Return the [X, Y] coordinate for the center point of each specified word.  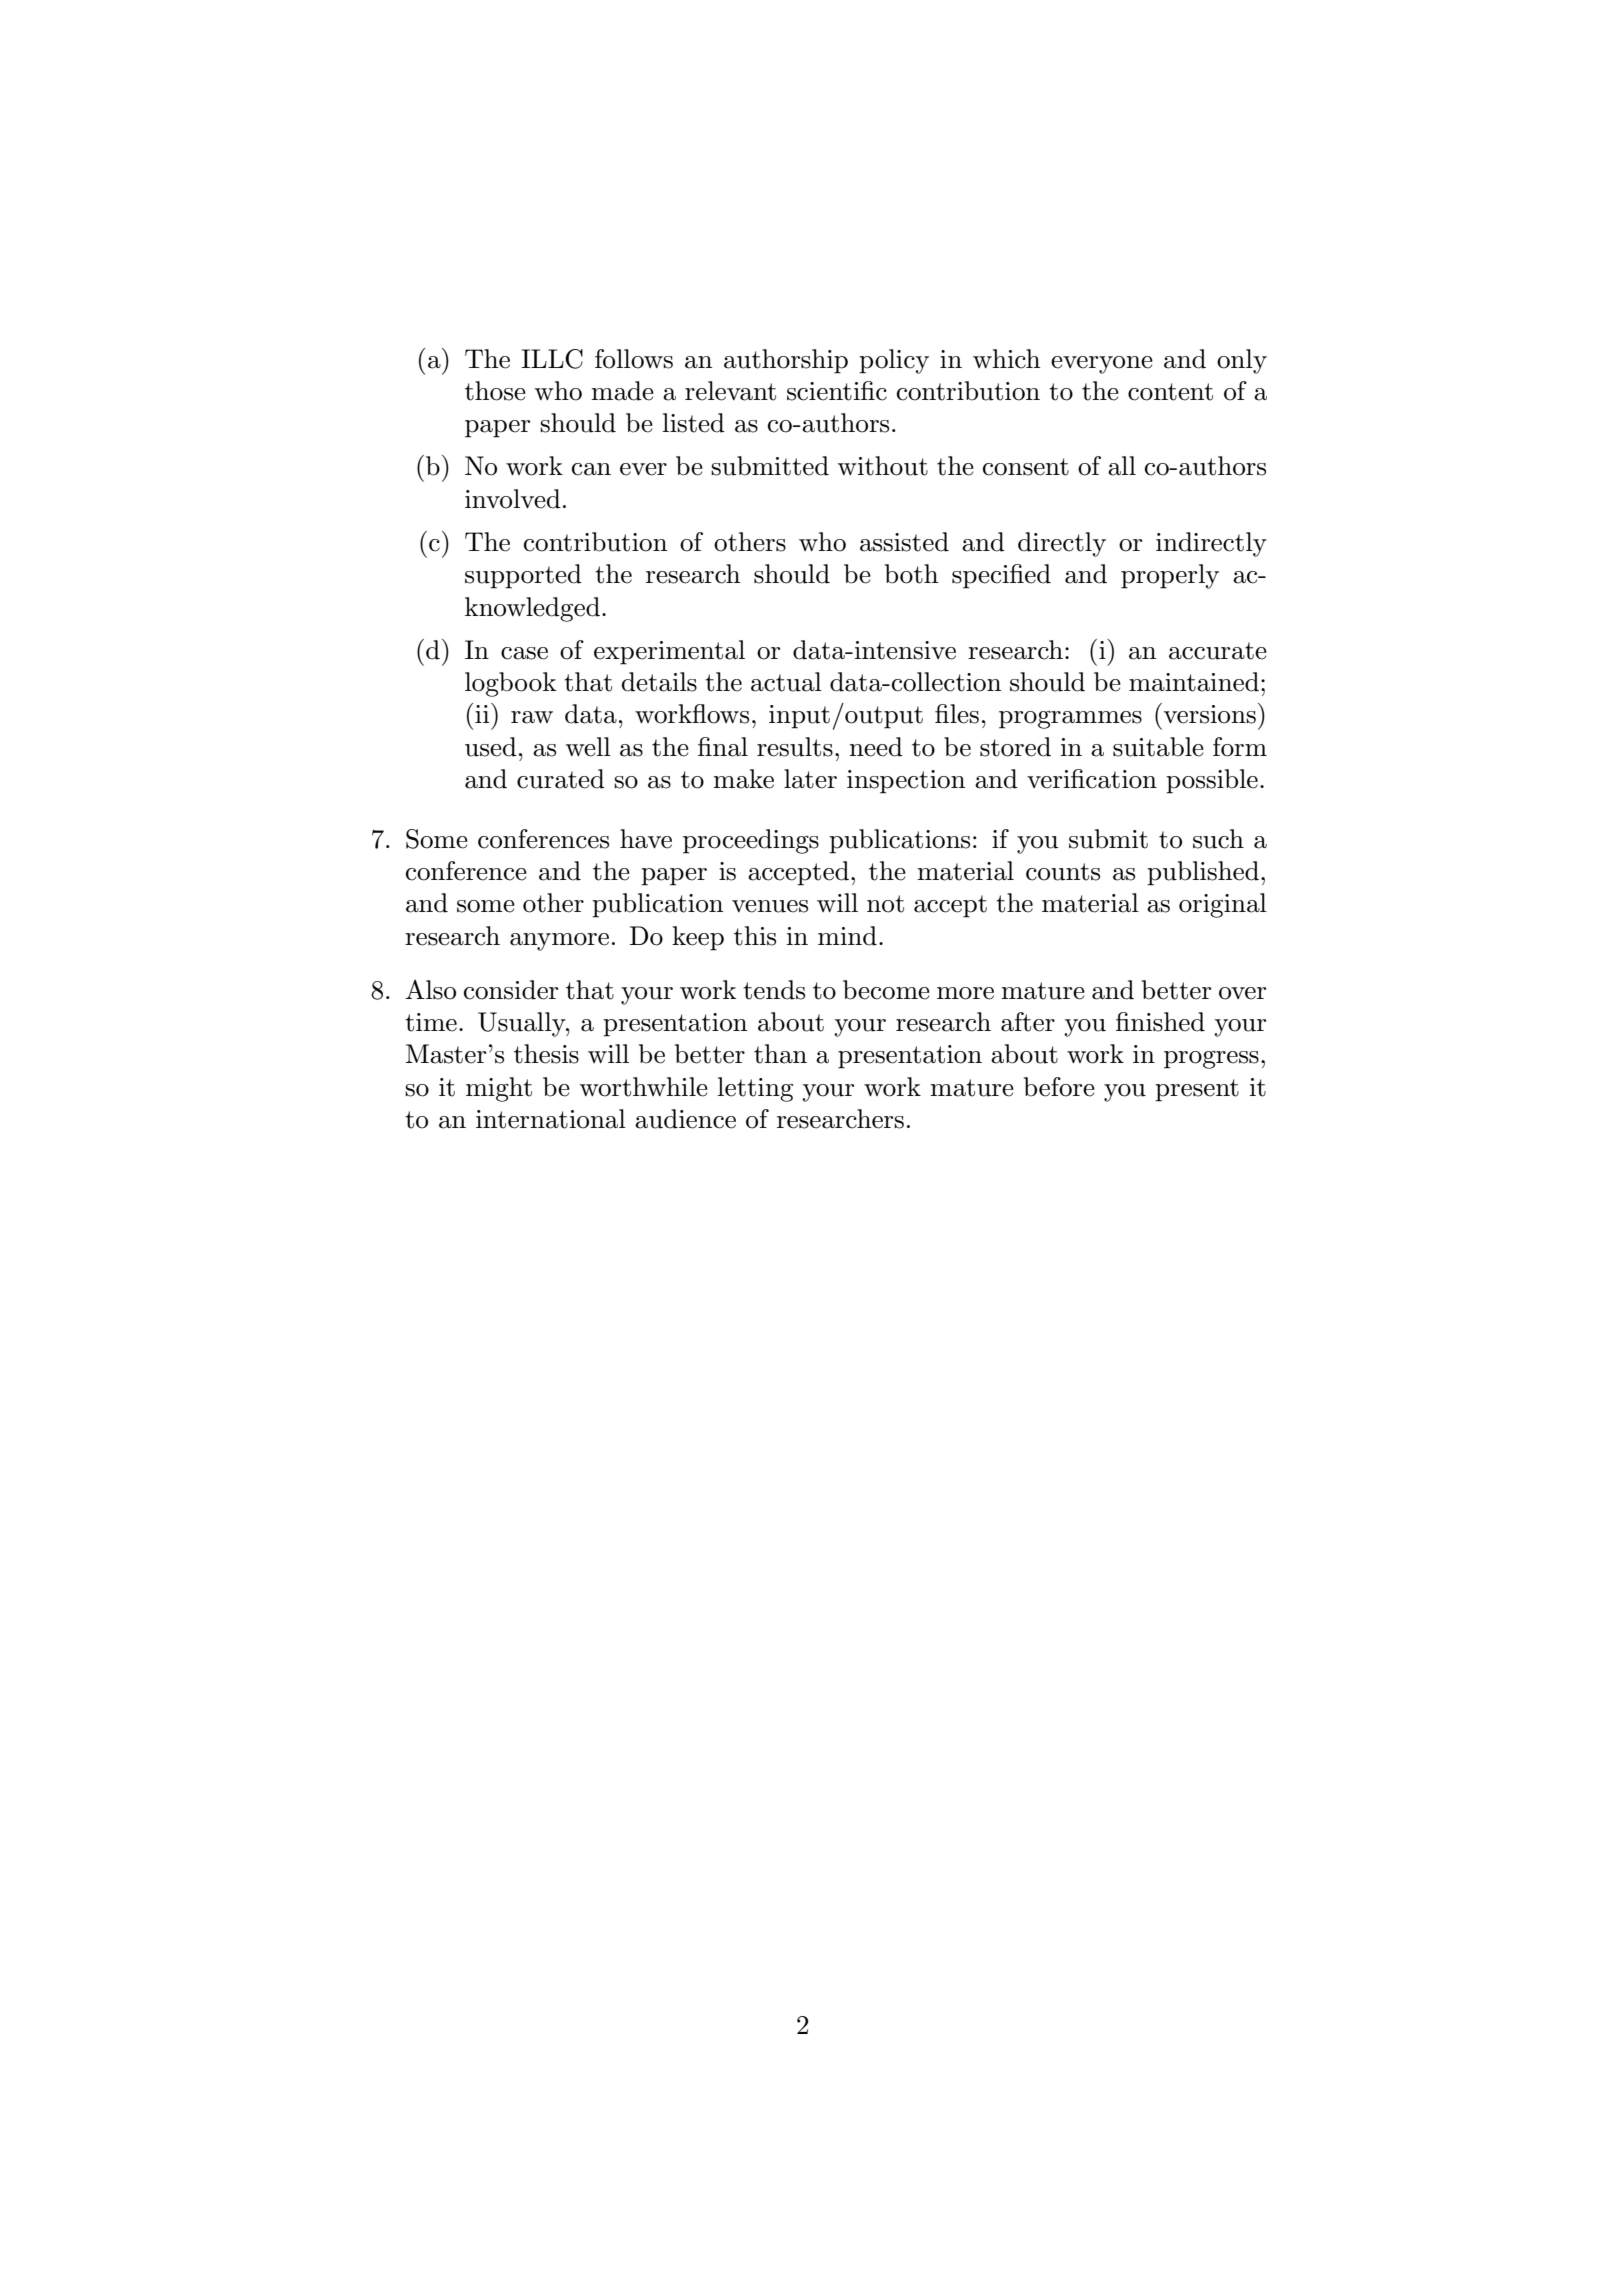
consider [511, 990]
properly [1170, 576]
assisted [904, 542]
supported [523, 576]
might [499, 1089]
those [495, 391]
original [1223, 905]
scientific [837, 391]
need [876, 747]
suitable [1158, 747]
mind [847, 936]
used [491, 747]
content [1170, 392]
